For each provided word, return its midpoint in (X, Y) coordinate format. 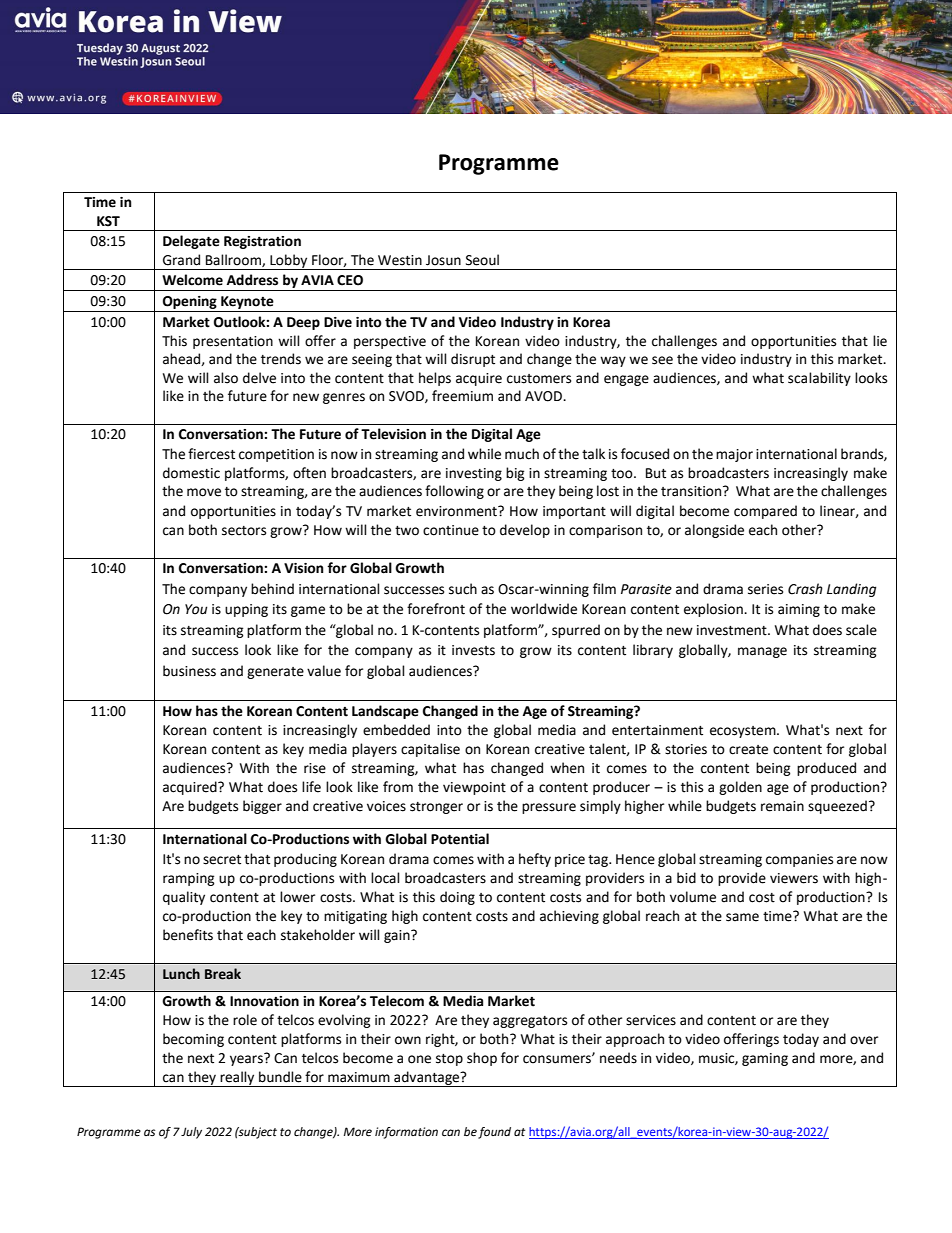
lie (880, 341)
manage (762, 652)
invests (473, 650)
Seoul (482, 260)
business (189, 671)
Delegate (191, 242)
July (191, 1133)
